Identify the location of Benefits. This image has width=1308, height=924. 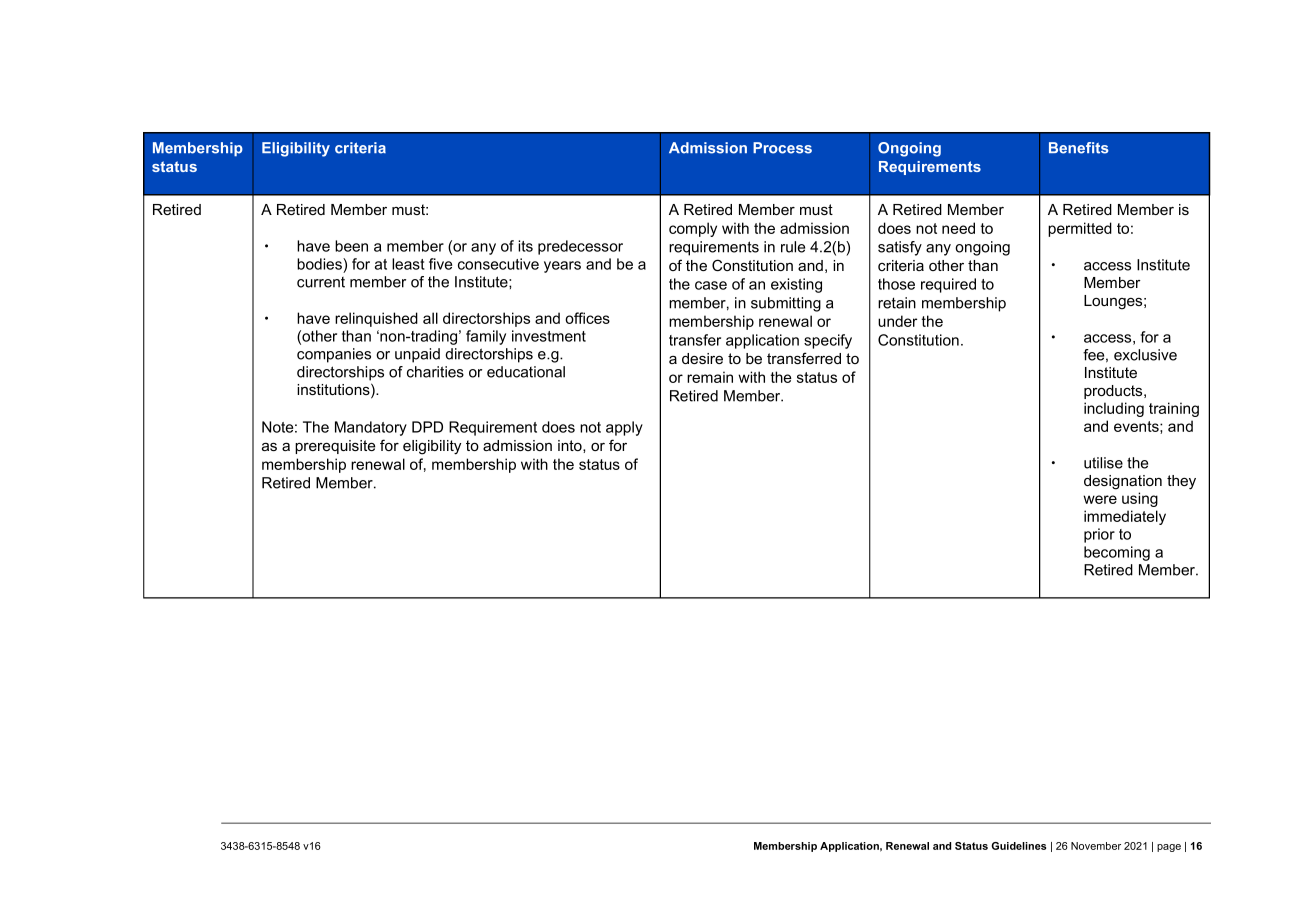
(1079, 148).
